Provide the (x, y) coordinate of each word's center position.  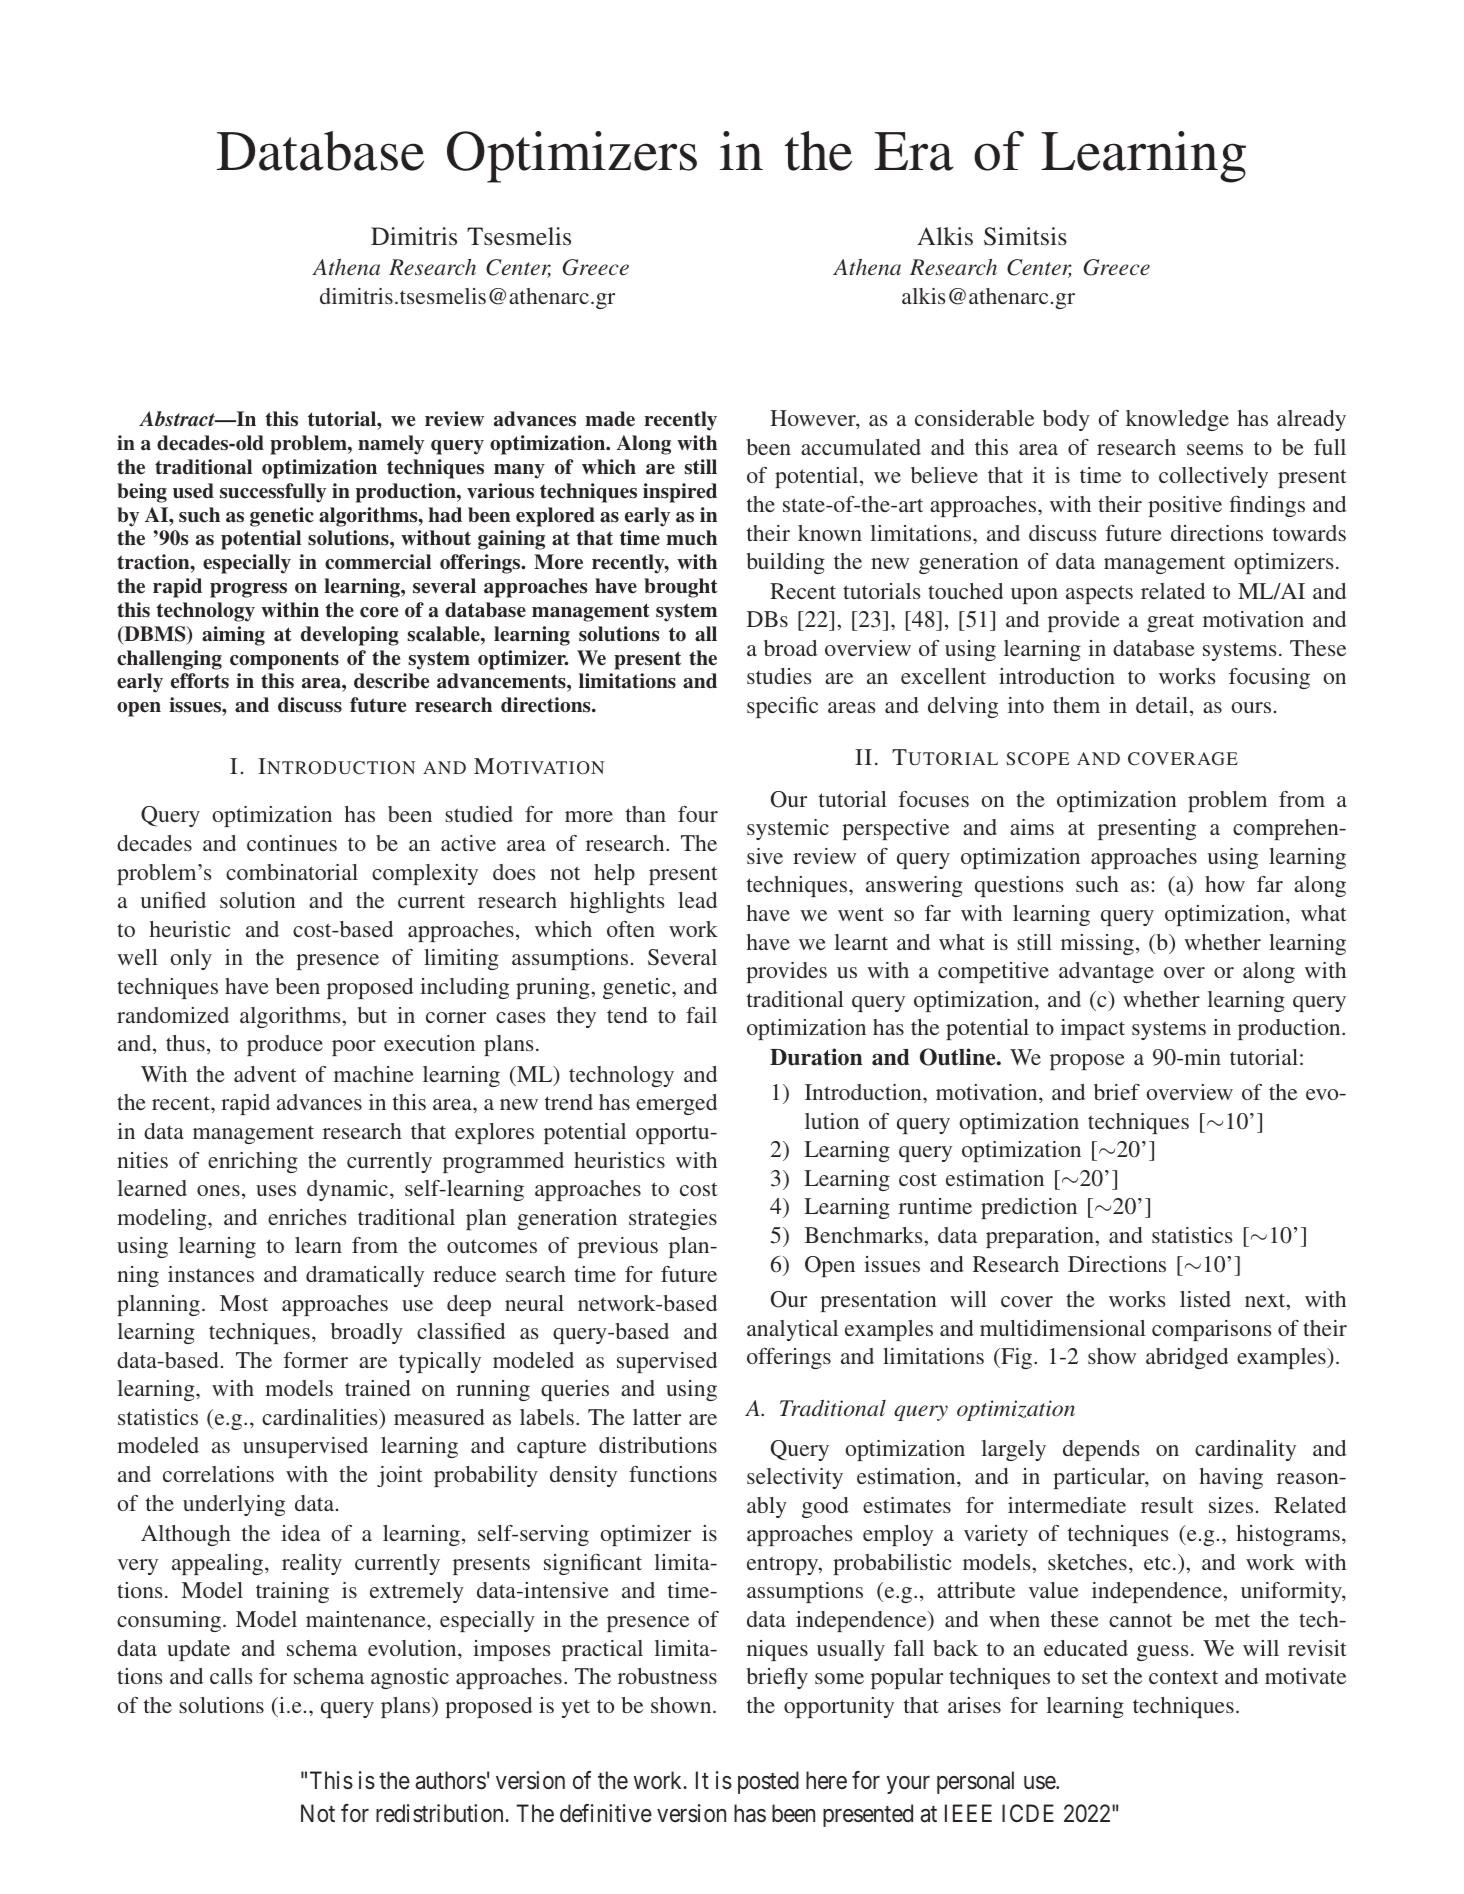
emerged (676, 1104)
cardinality (1245, 1450)
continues (292, 843)
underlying (234, 1505)
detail (1163, 706)
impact (1093, 1029)
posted (768, 1782)
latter (657, 1417)
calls (231, 1676)
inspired (680, 493)
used (193, 491)
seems (1215, 449)
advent (265, 1074)
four (698, 814)
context (1183, 1677)
